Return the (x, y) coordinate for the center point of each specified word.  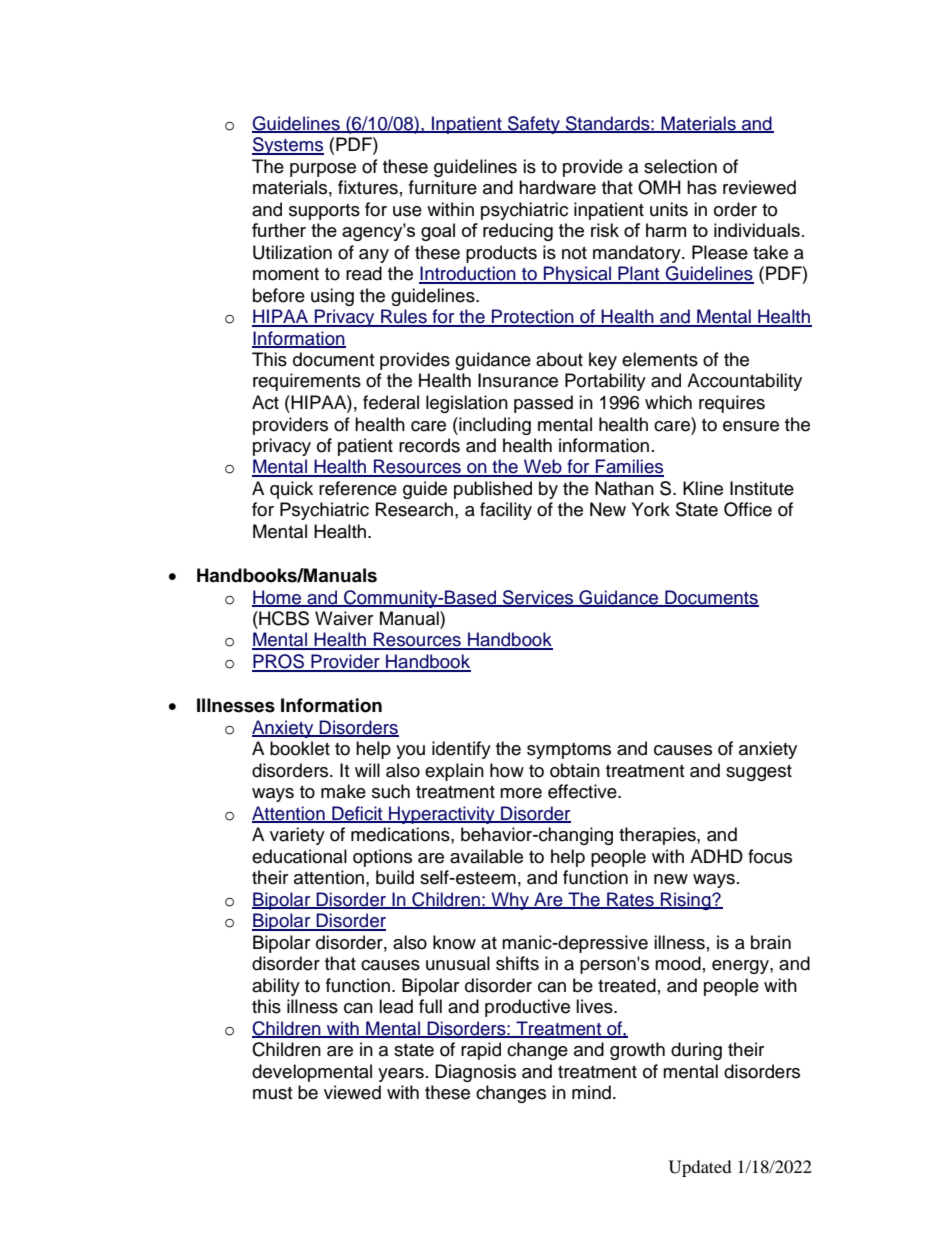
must (272, 1093)
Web (543, 467)
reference (358, 488)
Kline (703, 488)
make (343, 791)
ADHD (716, 856)
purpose (323, 170)
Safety (534, 125)
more (521, 793)
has (702, 187)
